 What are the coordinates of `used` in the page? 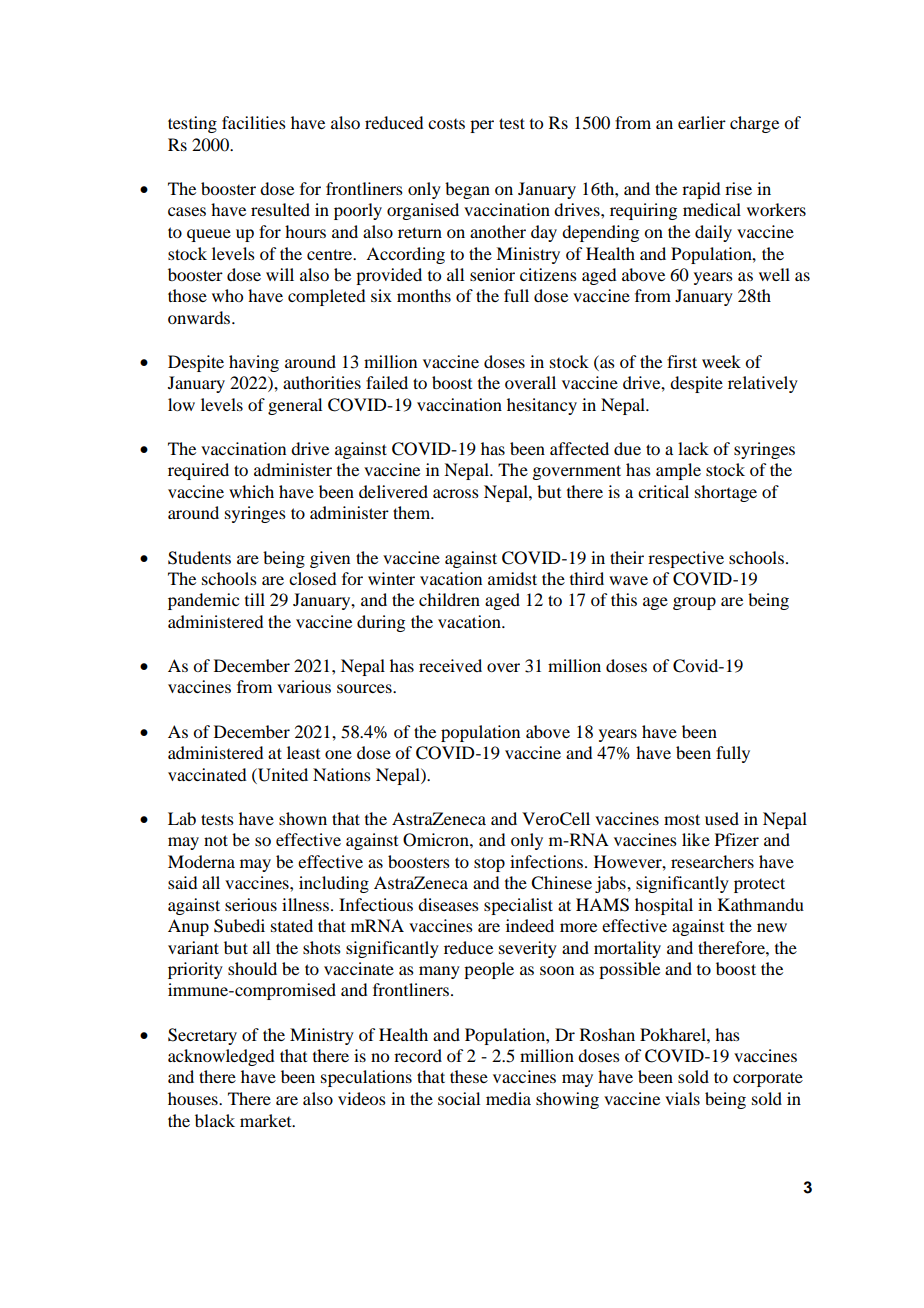 It's located at (722, 818).
